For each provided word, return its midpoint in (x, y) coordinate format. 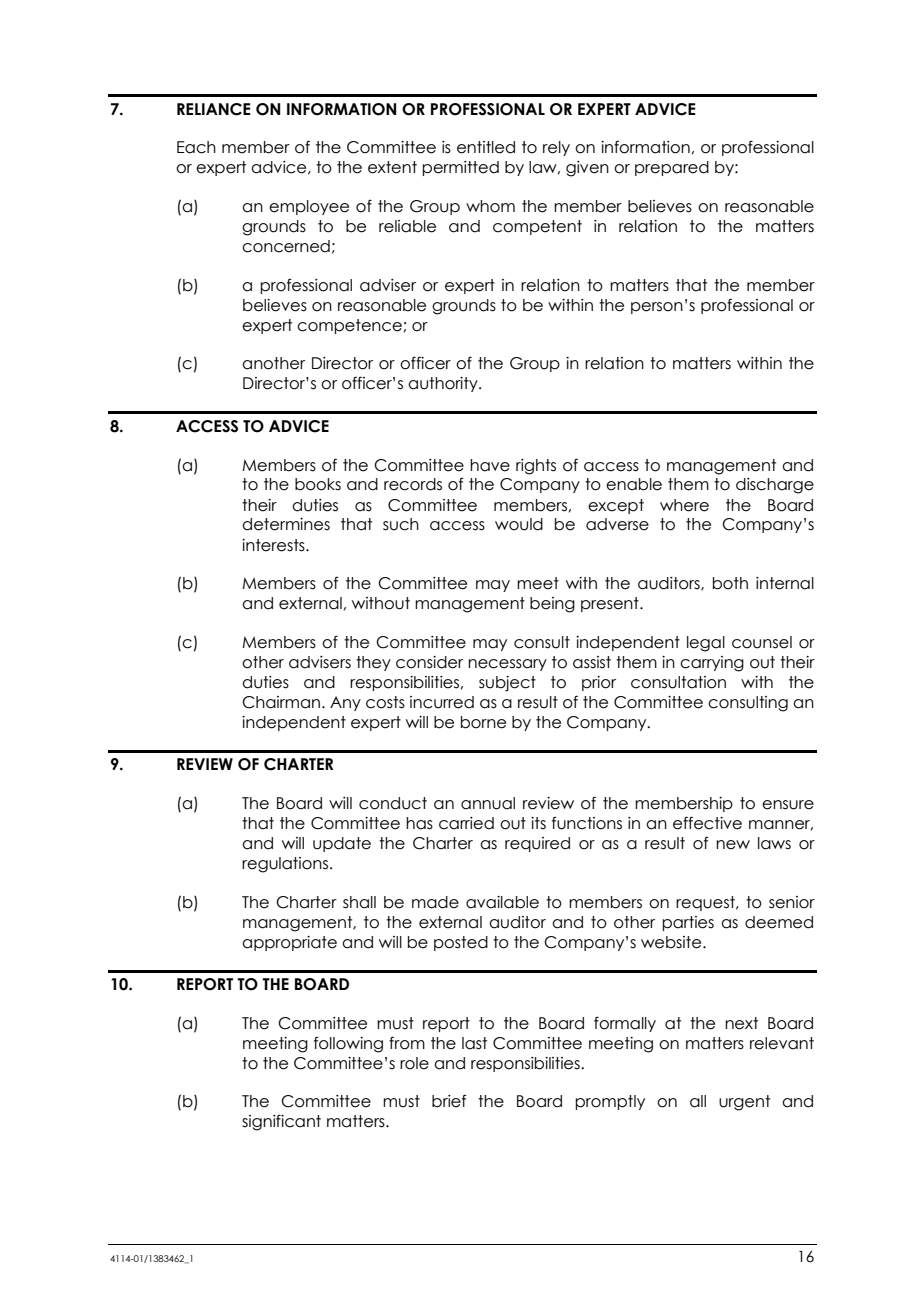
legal (706, 644)
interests (274, 545)
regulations (285, 865)
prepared (672, 168)
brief (449, 1101)
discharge (775, 486)
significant (281, 1122)
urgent (744, 1103)
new (733, 845)
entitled (486, 147)
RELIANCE (214, 109)
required (537, 844)
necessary (507, 665)
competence (349, 326)
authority (444, 384)
